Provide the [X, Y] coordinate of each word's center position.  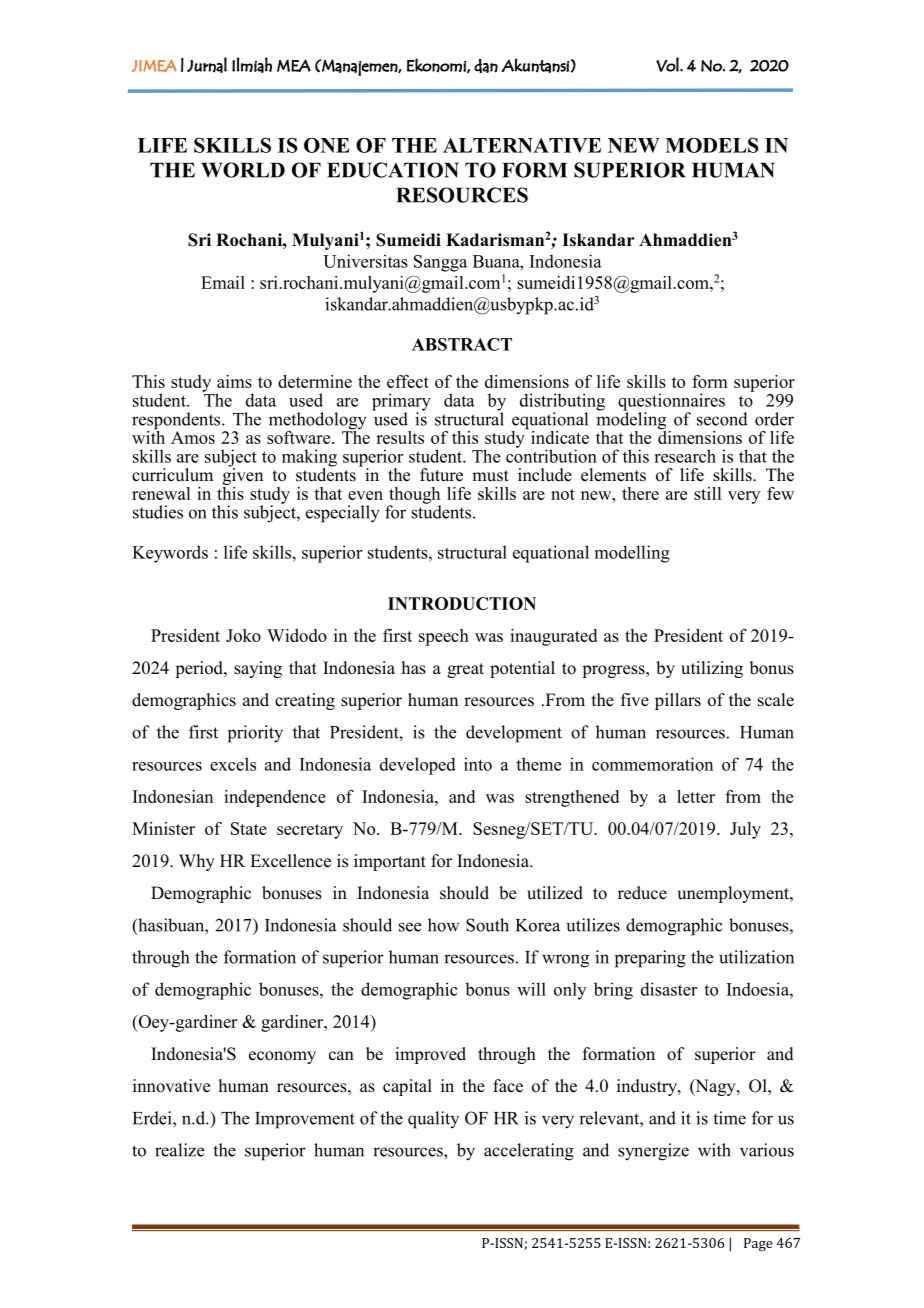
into [478, 764]
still [707, 493]
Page [758, 1245]
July [745, 830]
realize [179, 1150]
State [249, 828]
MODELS [712, 145]
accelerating [529, 1152]
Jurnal [207, 65]
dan [486, 66]
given [243, 476]
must [490, 476]
